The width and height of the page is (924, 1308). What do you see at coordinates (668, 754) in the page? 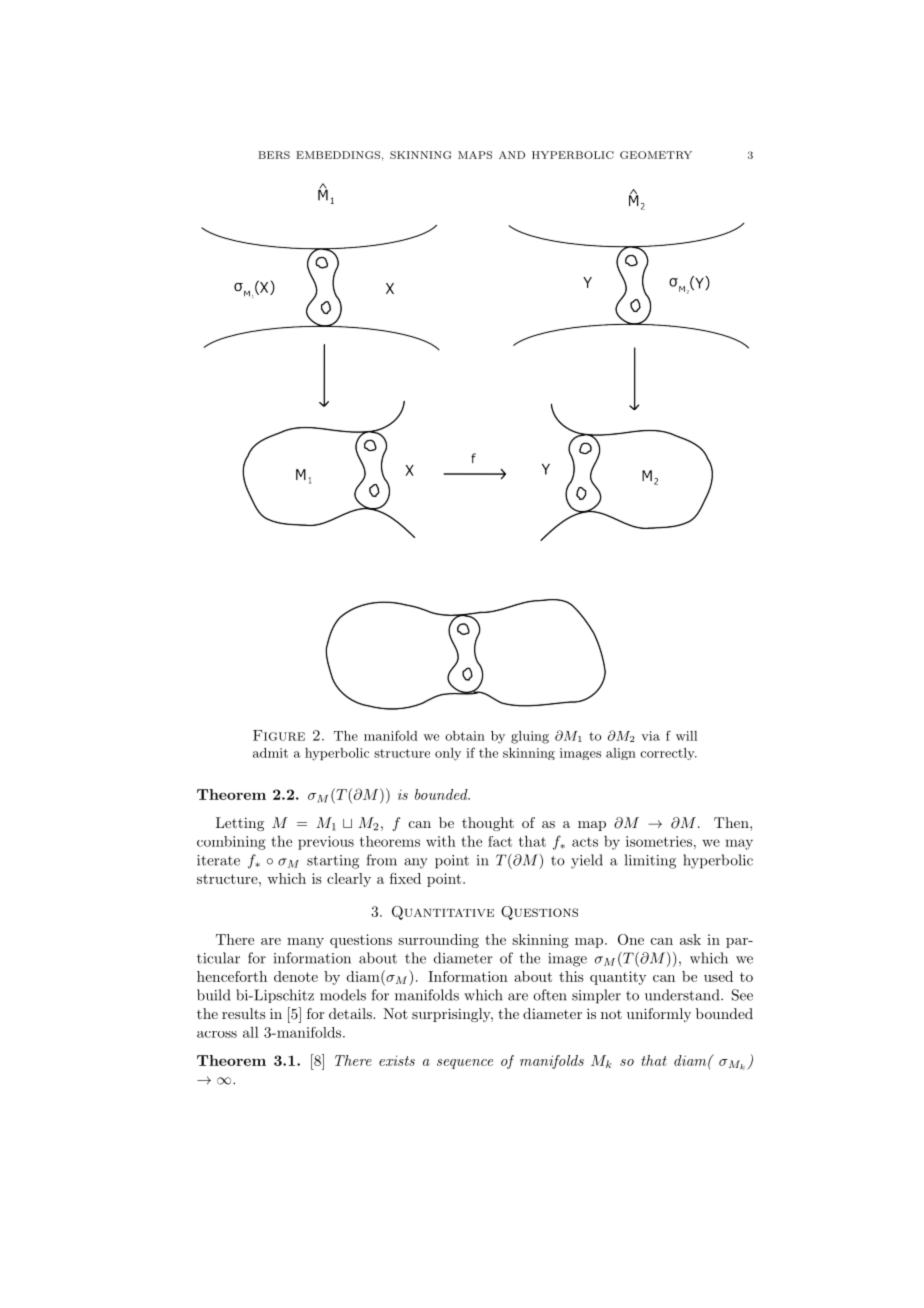
I see `correctly` at bounding box center [668, 754].
